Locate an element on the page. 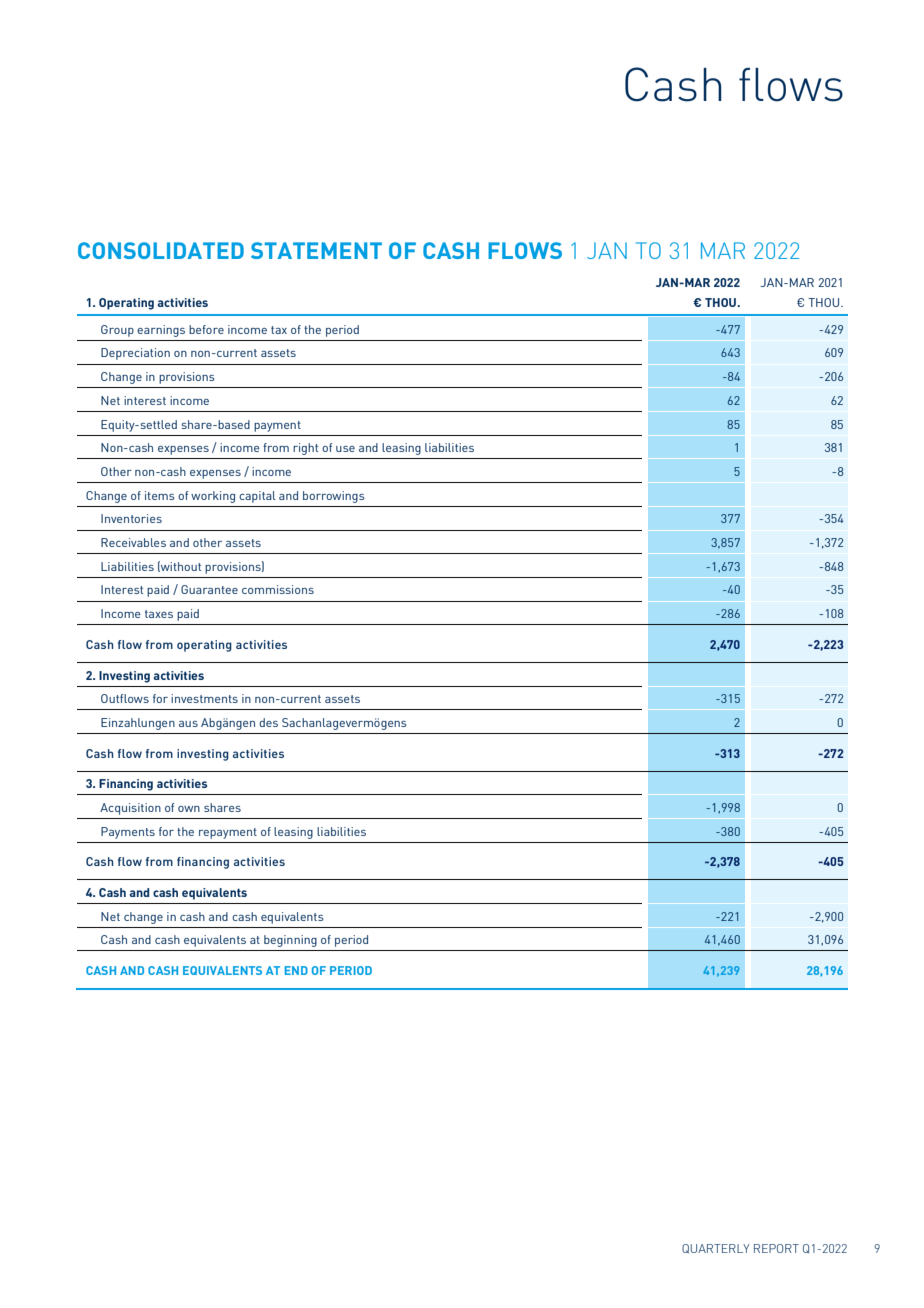 This page has height=1308, width=924. own is located at coordinates (189, 809).
